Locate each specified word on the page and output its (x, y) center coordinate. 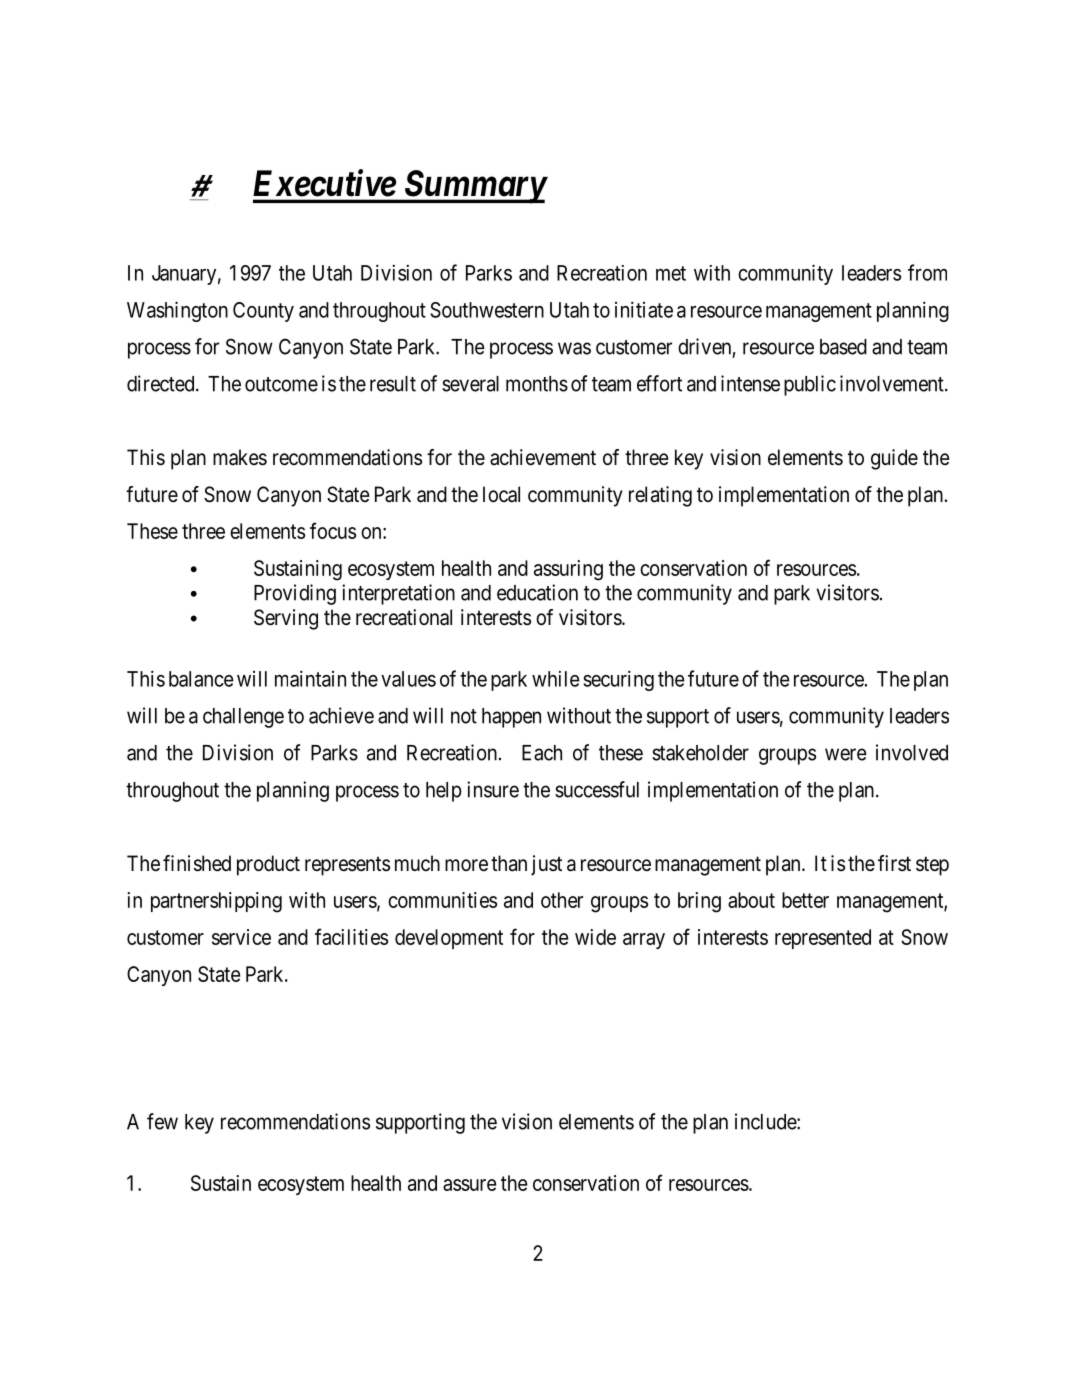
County (263, 312)
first (894, 863)
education (537, 592)
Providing (295, 594)
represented (823, 939)
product (268, 865)
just (546, 865)
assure (470, 1185)
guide (894, 459)
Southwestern (487, 310)
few (162, 1121)
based (843, 347)
